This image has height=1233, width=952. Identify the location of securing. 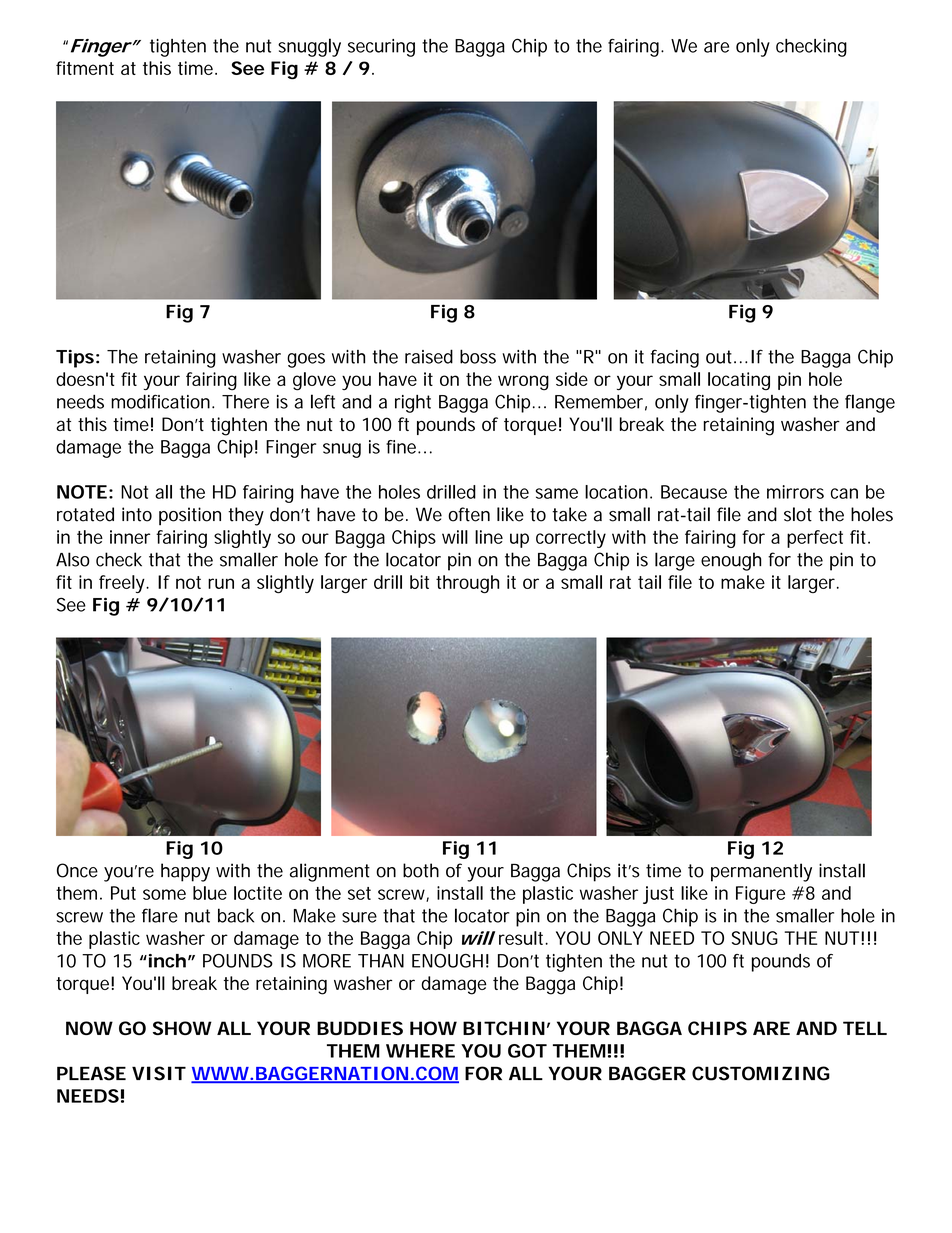
(381, 48).
